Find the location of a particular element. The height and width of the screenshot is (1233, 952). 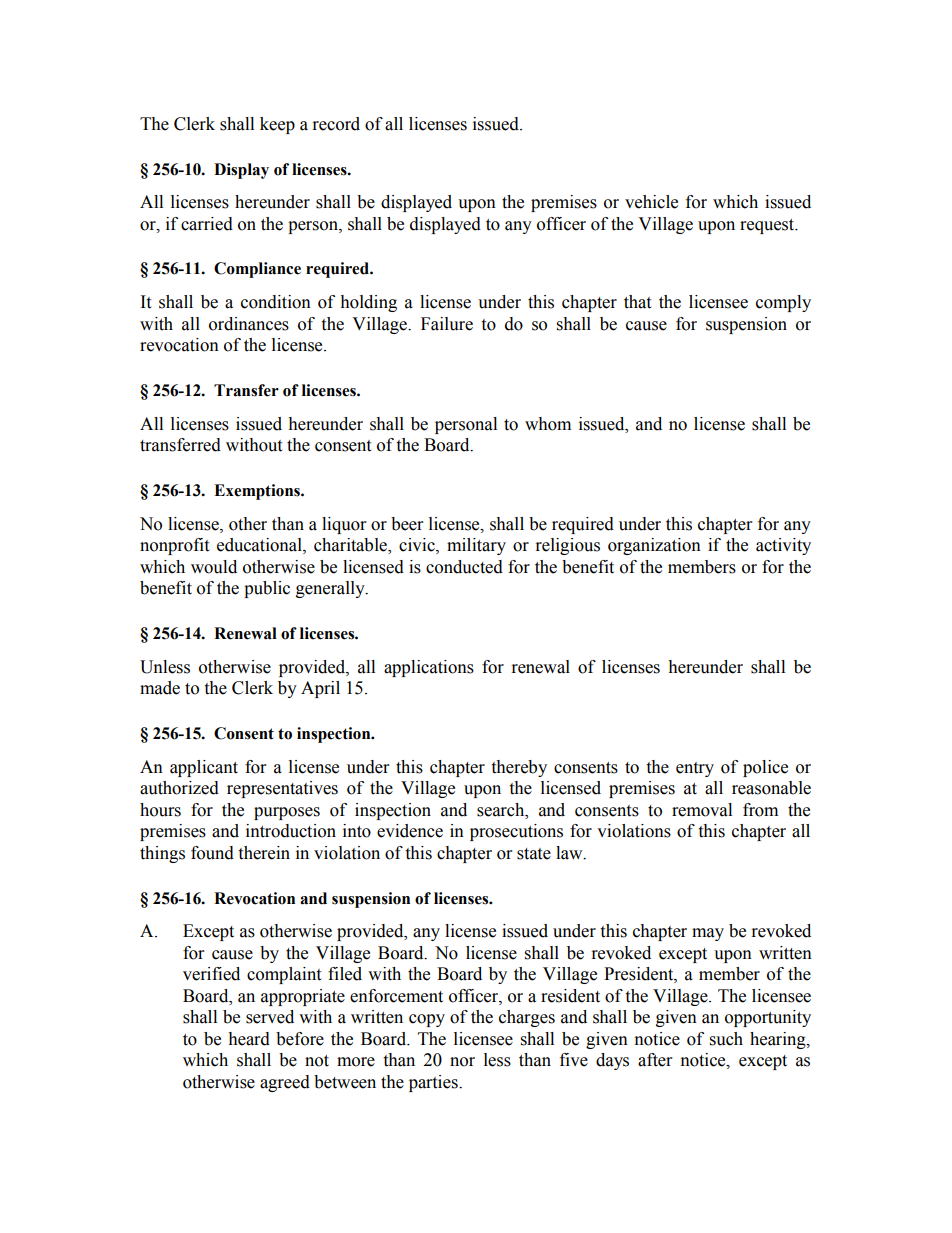

keep is located at coordinates (277, 125).
